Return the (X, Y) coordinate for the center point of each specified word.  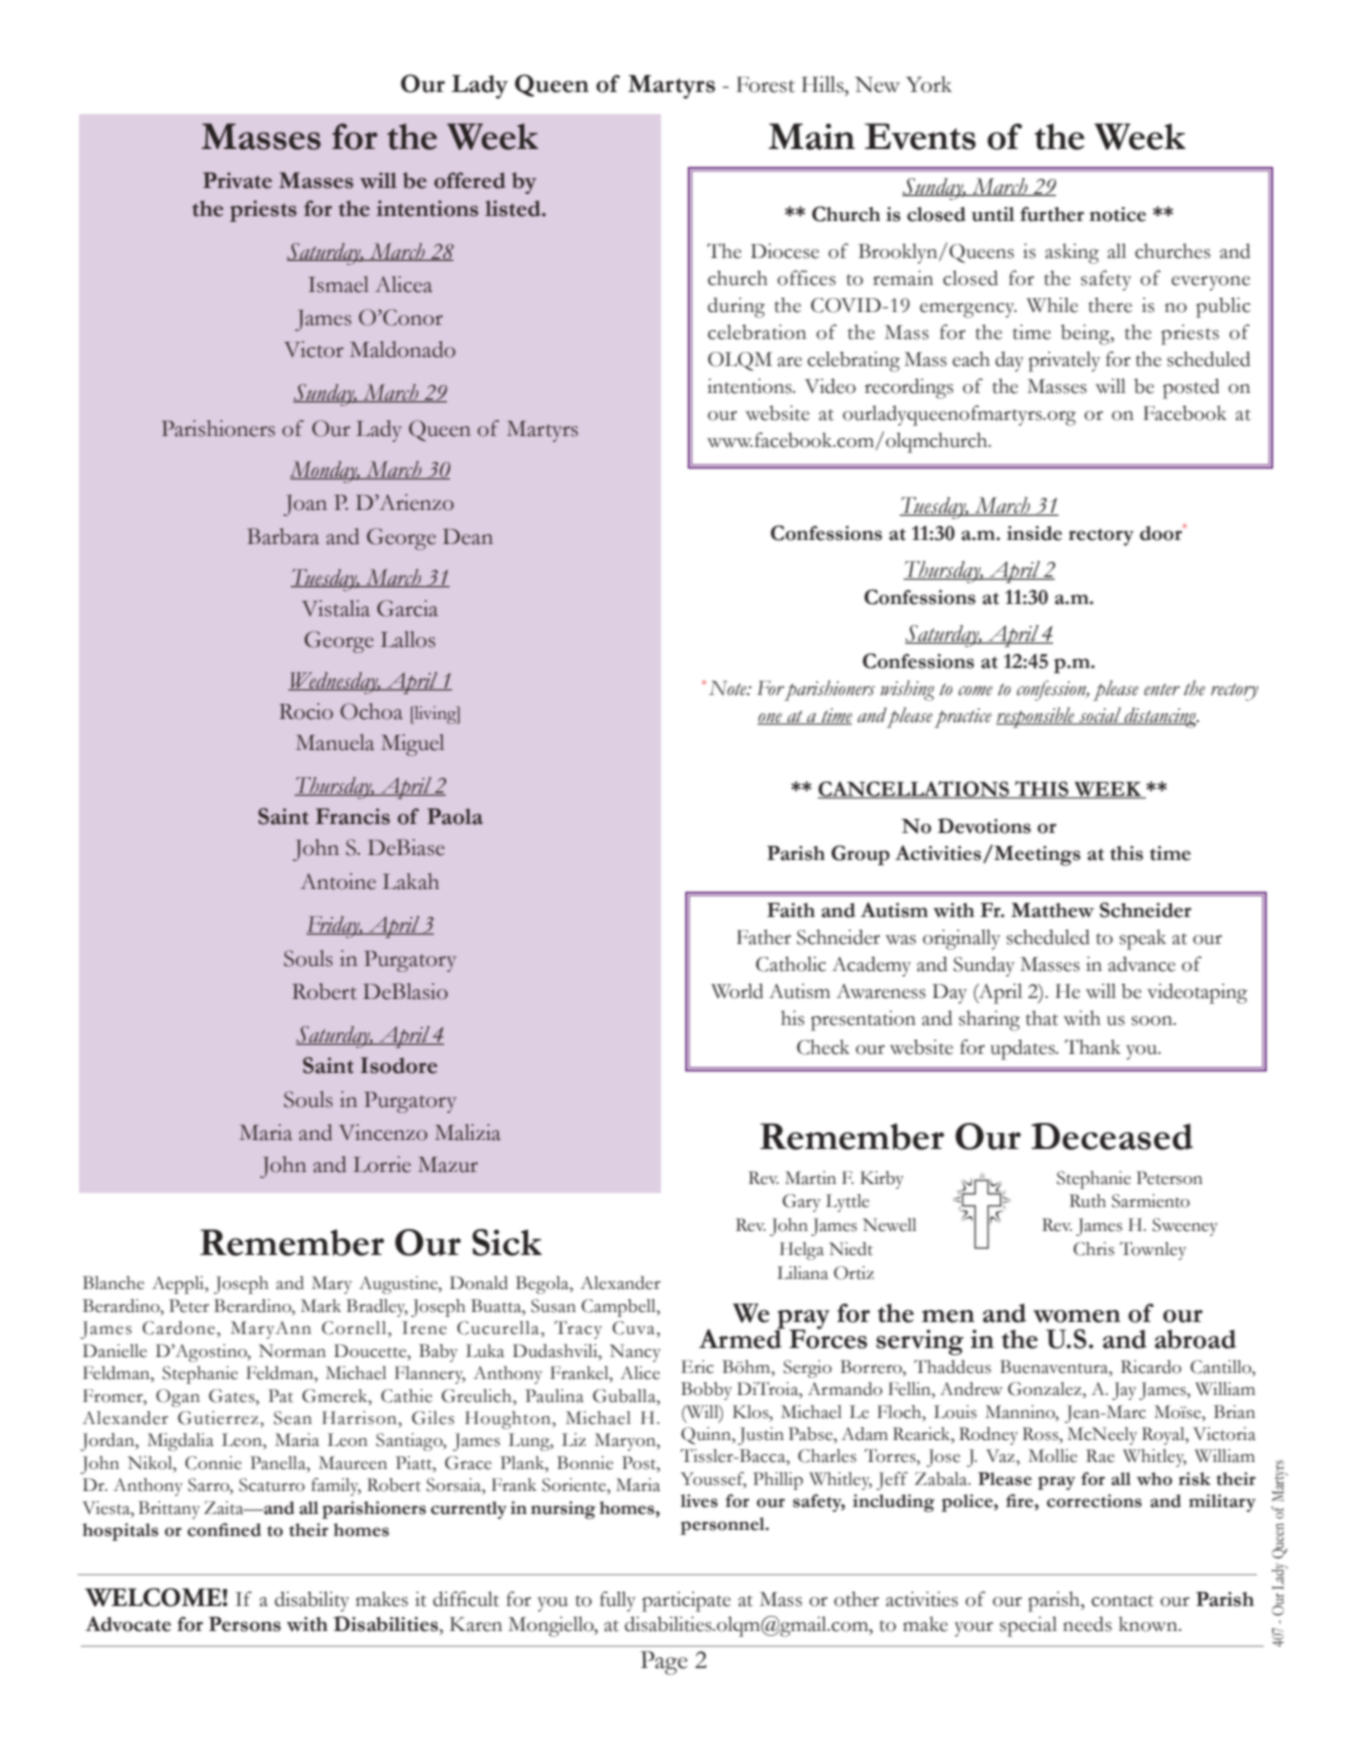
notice (1118, 214)
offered (469, 180)
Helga (802, 1251)
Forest (765, 85)
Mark (321, 1306)
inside (1034, 533)
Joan (305, 505)
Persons (245, 1624)
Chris (1093, 1249)
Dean (468, 537)
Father (764, 937)
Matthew (1052, 910)
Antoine (338, 881)
